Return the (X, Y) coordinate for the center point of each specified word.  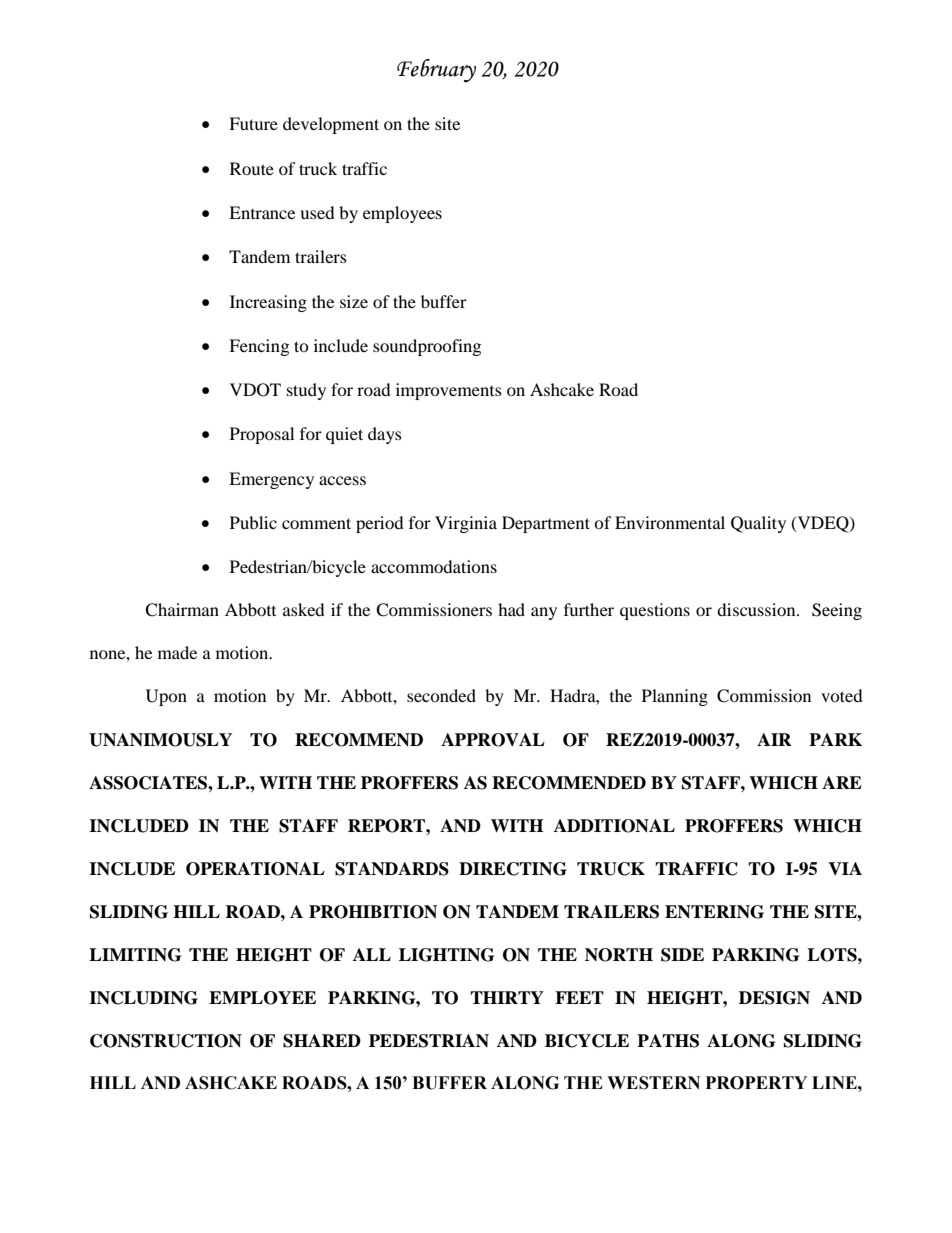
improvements (449, 391)
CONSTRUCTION (166, 1041)
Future (253, 123)
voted (842, 695)
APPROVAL (493, 740)
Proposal (262, 435)
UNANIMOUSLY (160, 740)
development (331, 125)
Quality (758, 524)
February (436, 71)
